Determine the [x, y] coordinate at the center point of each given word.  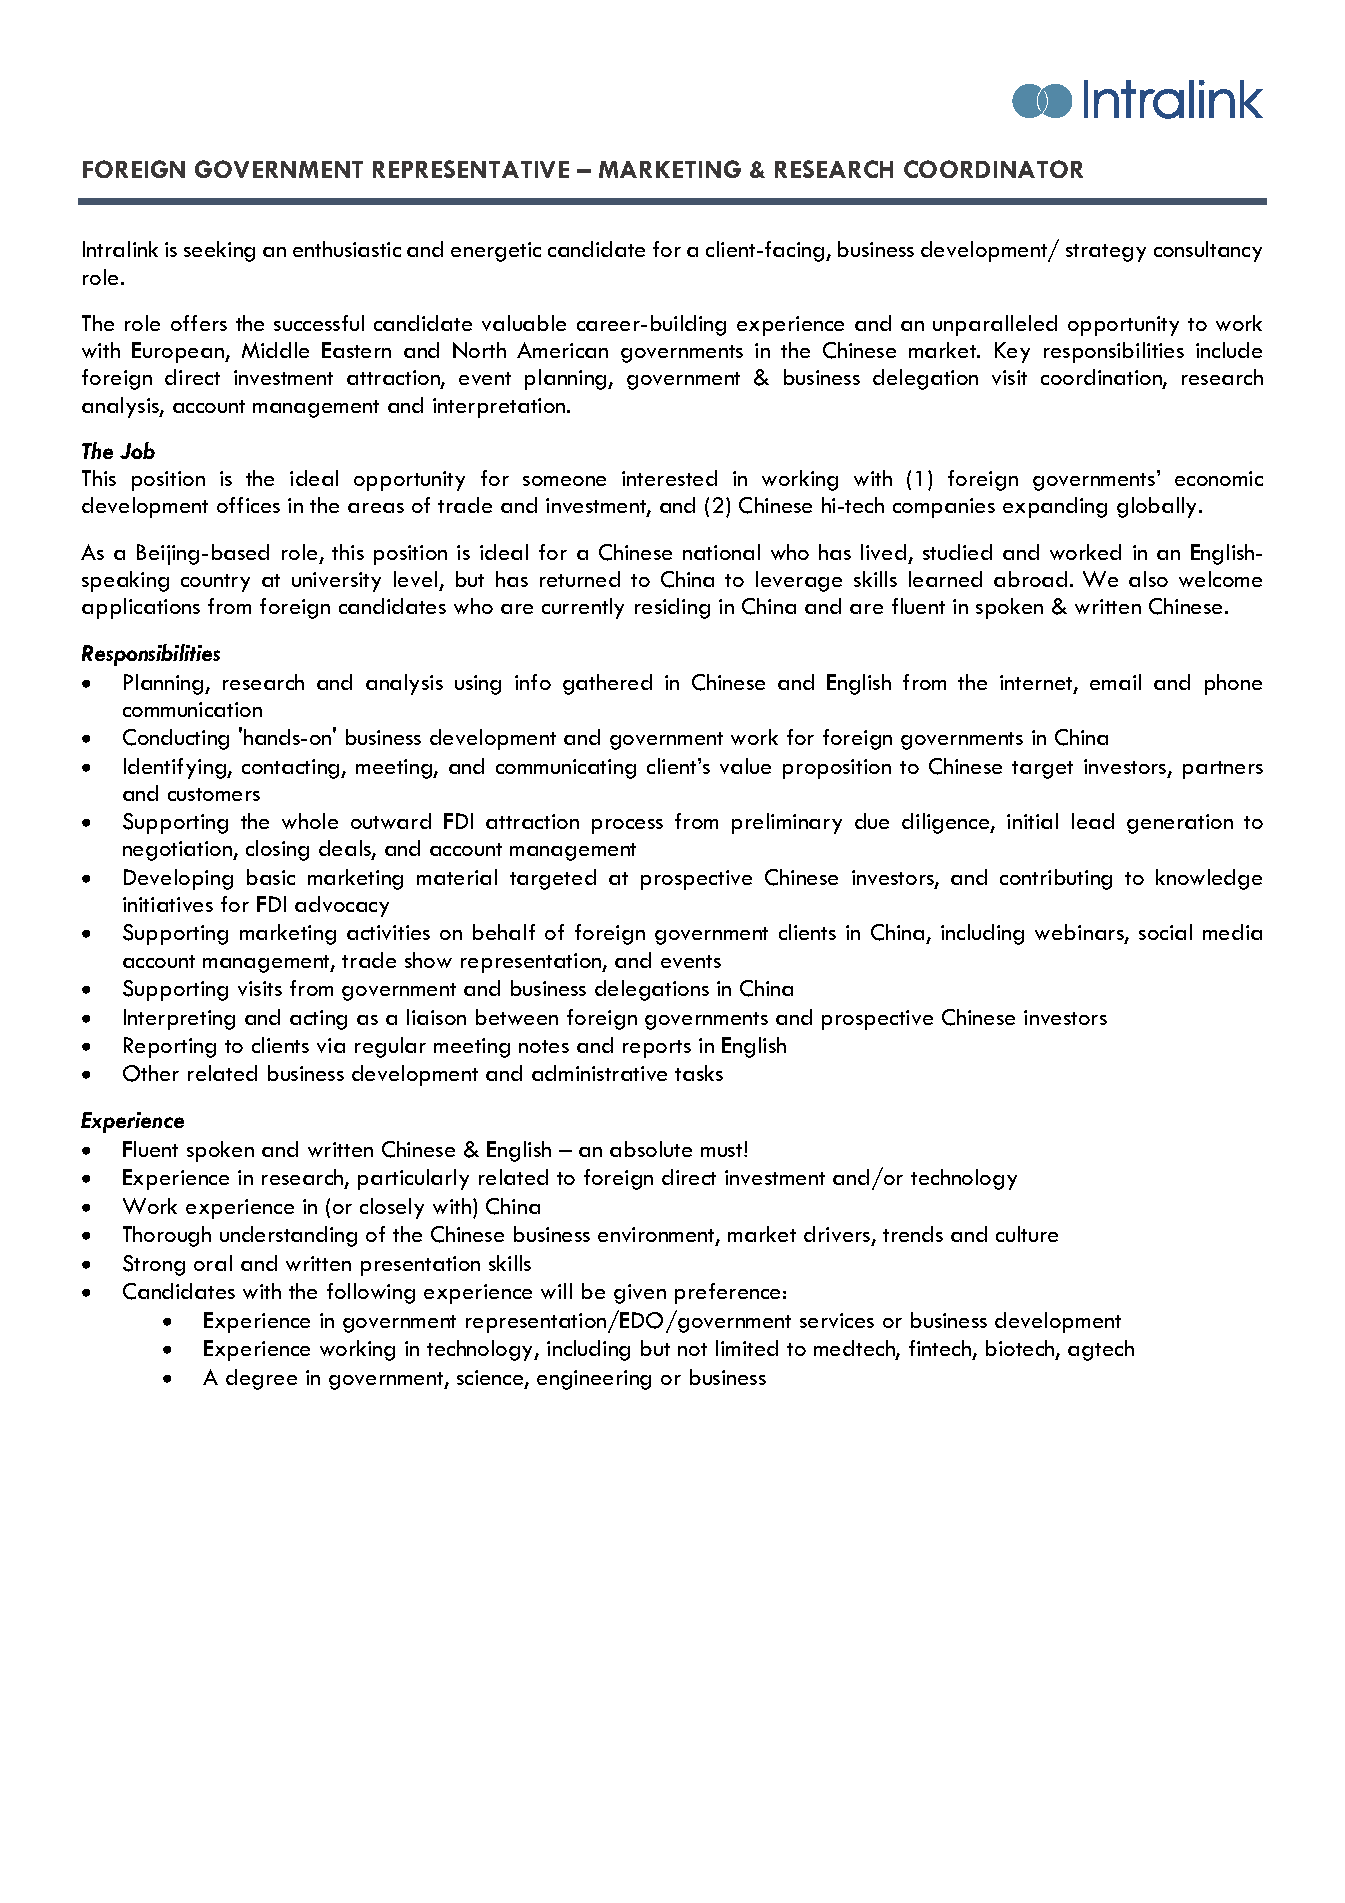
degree [261, 1379]
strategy [1106, 253]
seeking [219, 251]
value [745, 766]
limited [747, 1348]
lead [1093, 821]
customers [214, 794]
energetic [496, 252]
